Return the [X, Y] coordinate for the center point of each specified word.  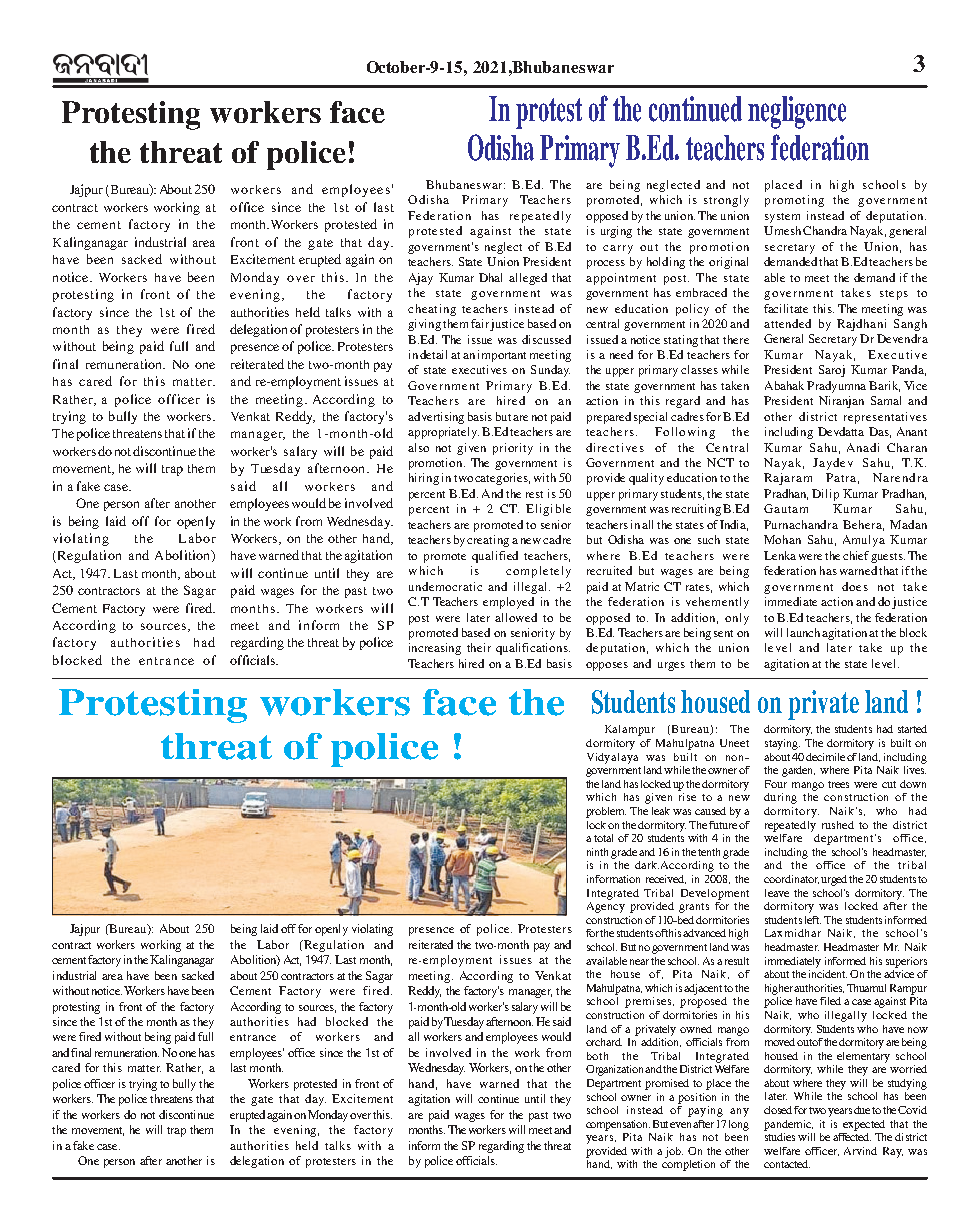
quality [646, 479]
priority [513, 449]
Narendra [900, 477]
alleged [528, 279]
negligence [797, 112]
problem [606, 812]
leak [661, 811]
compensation [618, 1125]
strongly [726, 201]
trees [838, 784]
